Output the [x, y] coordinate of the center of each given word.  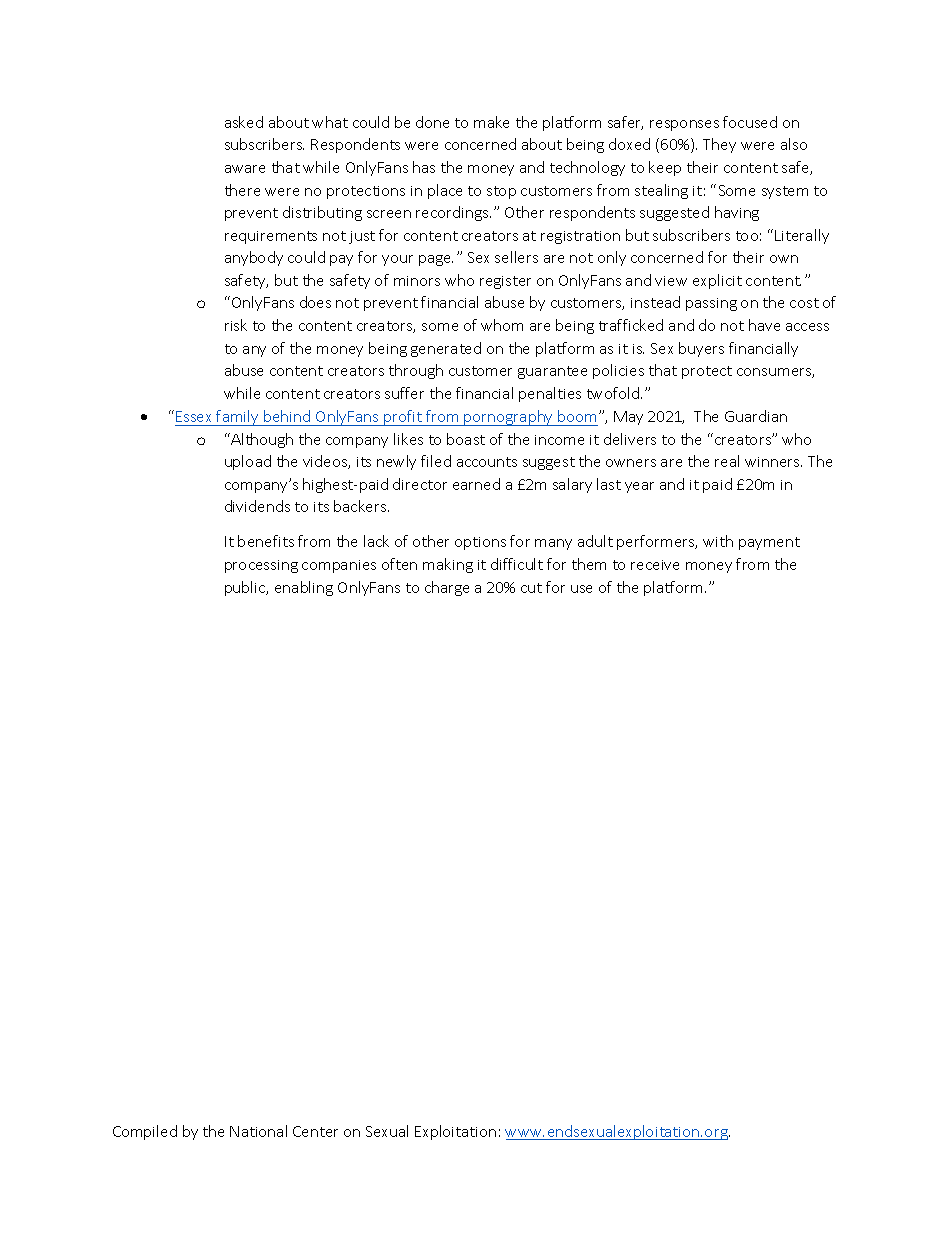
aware [245, 169]
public [246, 588]
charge [447, 588]
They [719, 145]
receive [655, 565]
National [258, 1131]
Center [315, 1131]
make [491, 122]
